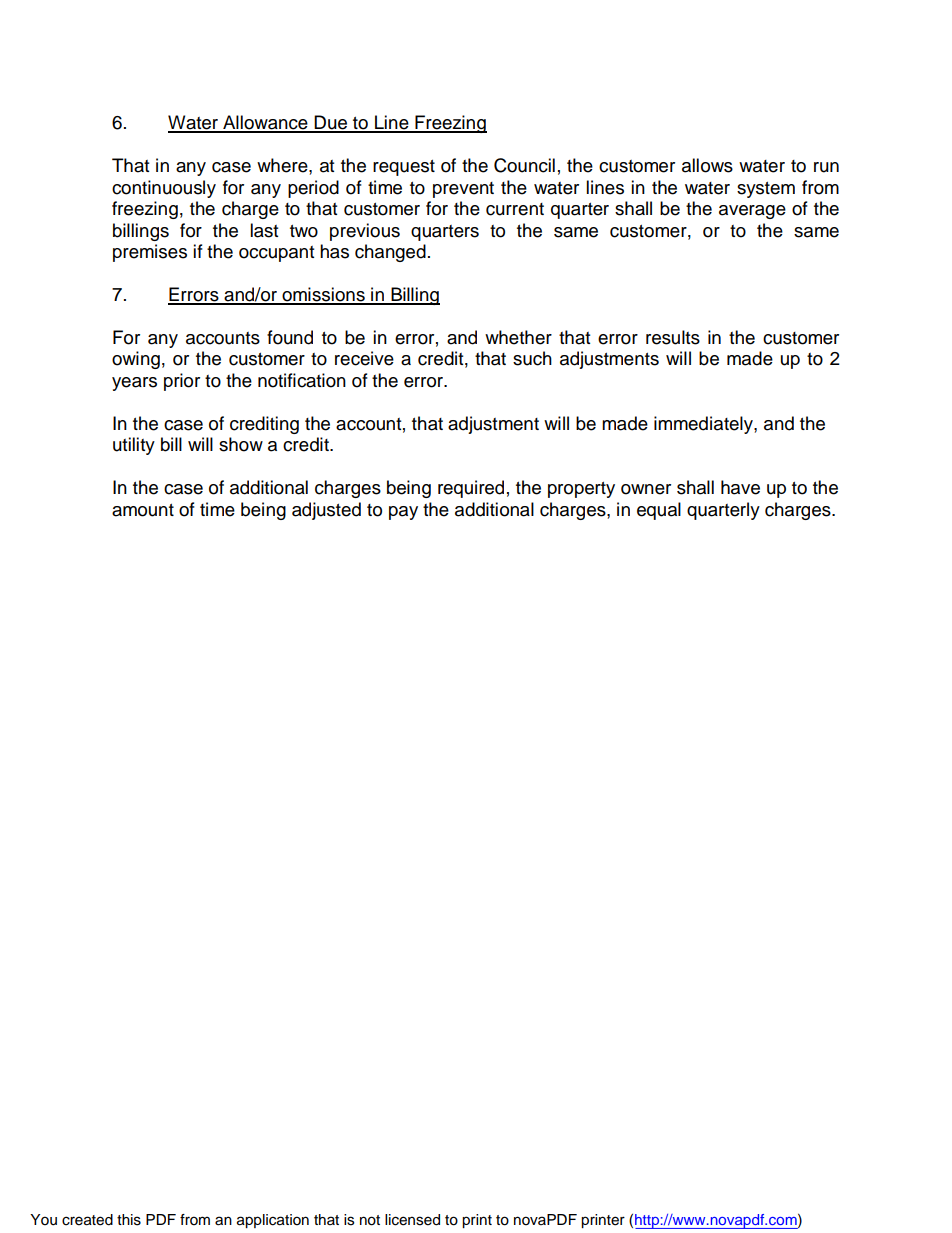 The image size is (952, 1233). What do you see at coordinates (129, 1220) in the image?
I see `this` at bounding box center [129, 1220].
